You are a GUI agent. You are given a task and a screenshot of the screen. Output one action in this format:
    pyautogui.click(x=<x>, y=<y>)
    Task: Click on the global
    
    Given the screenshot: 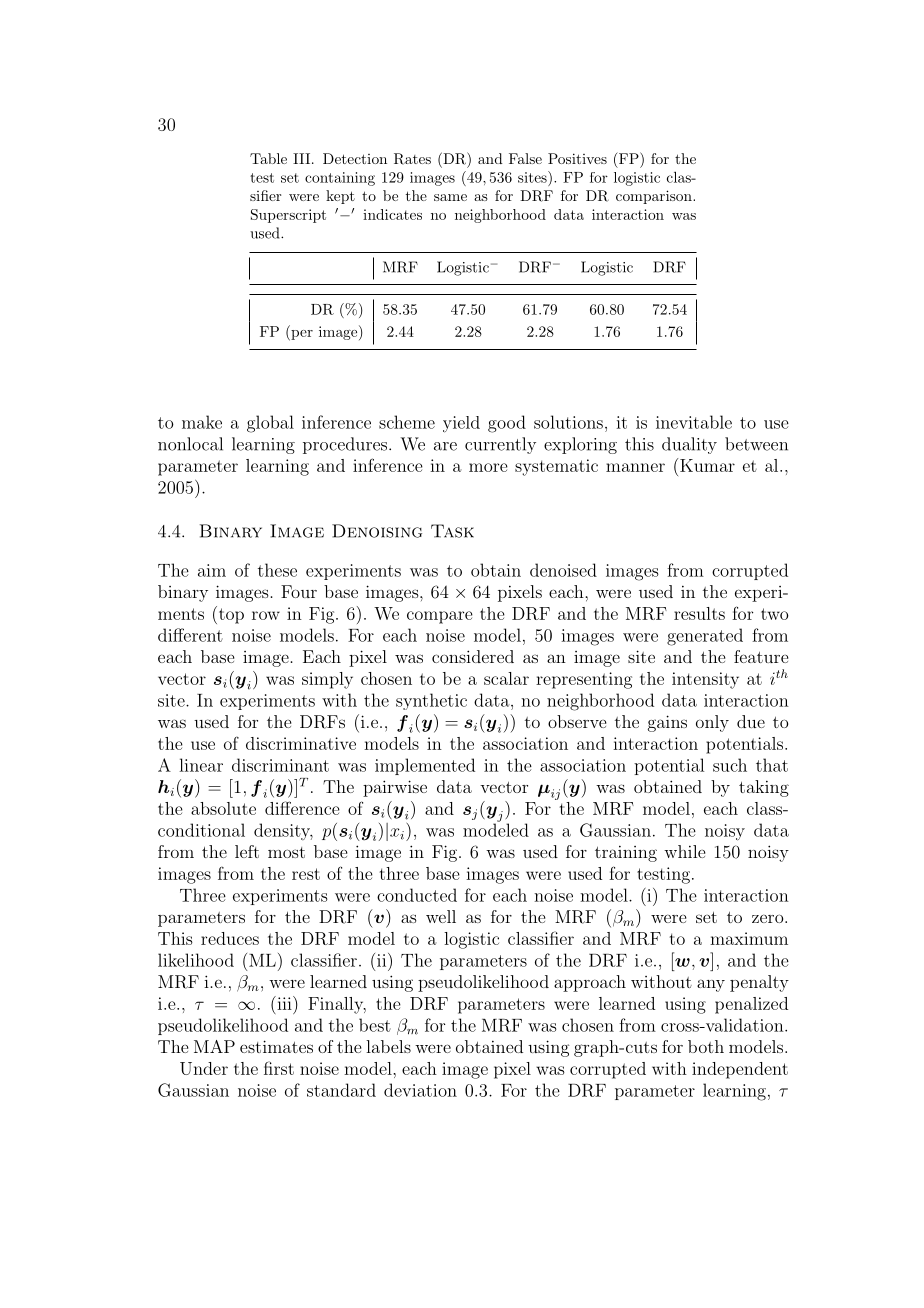 What is the action you would take?
    pyautogui.click(x=270, y=424)
